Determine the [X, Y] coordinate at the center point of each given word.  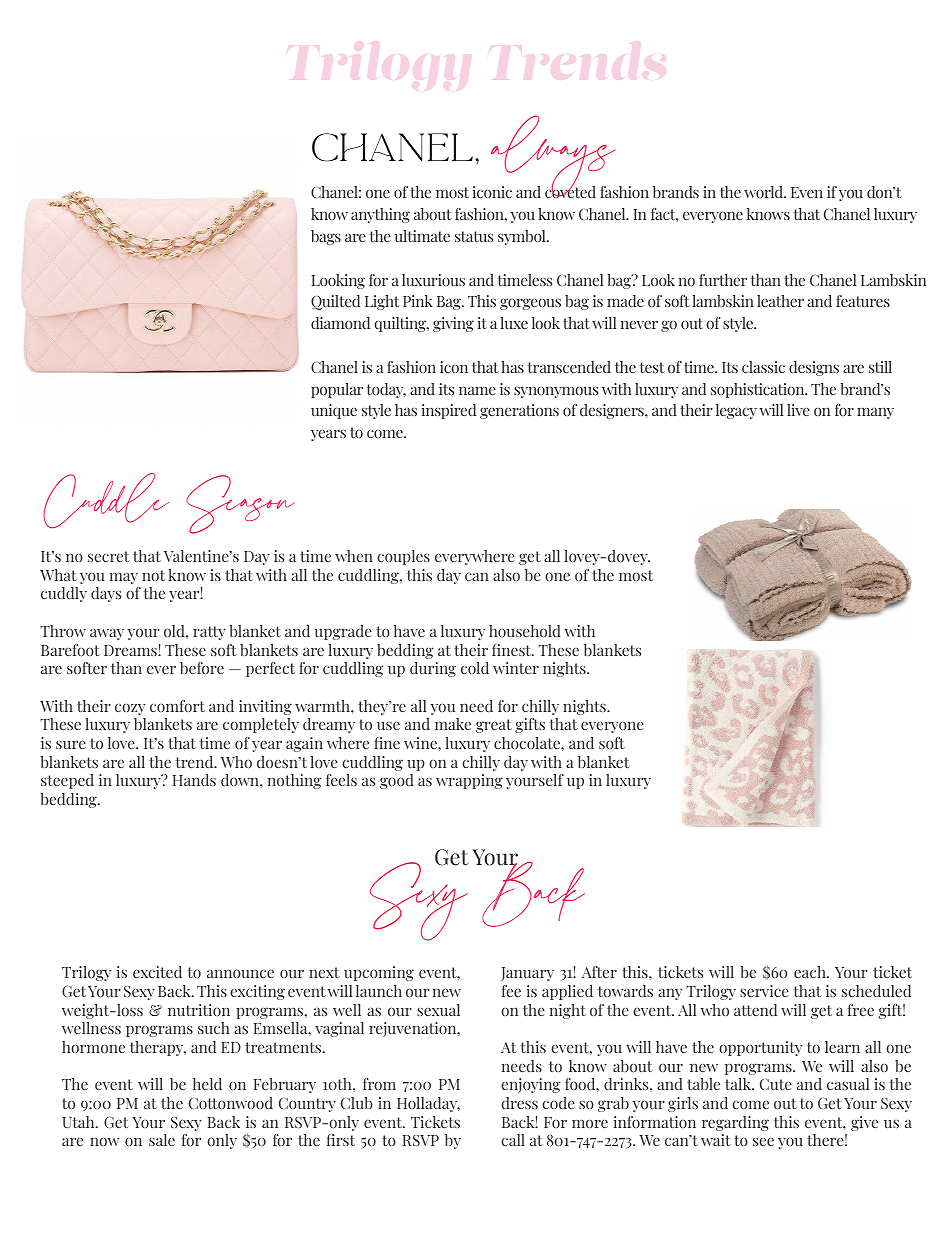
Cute [776, 1084]
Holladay [428, 1104]
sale [162, 1140]
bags [326, 237]
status [474, 236]
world [764, 192]
